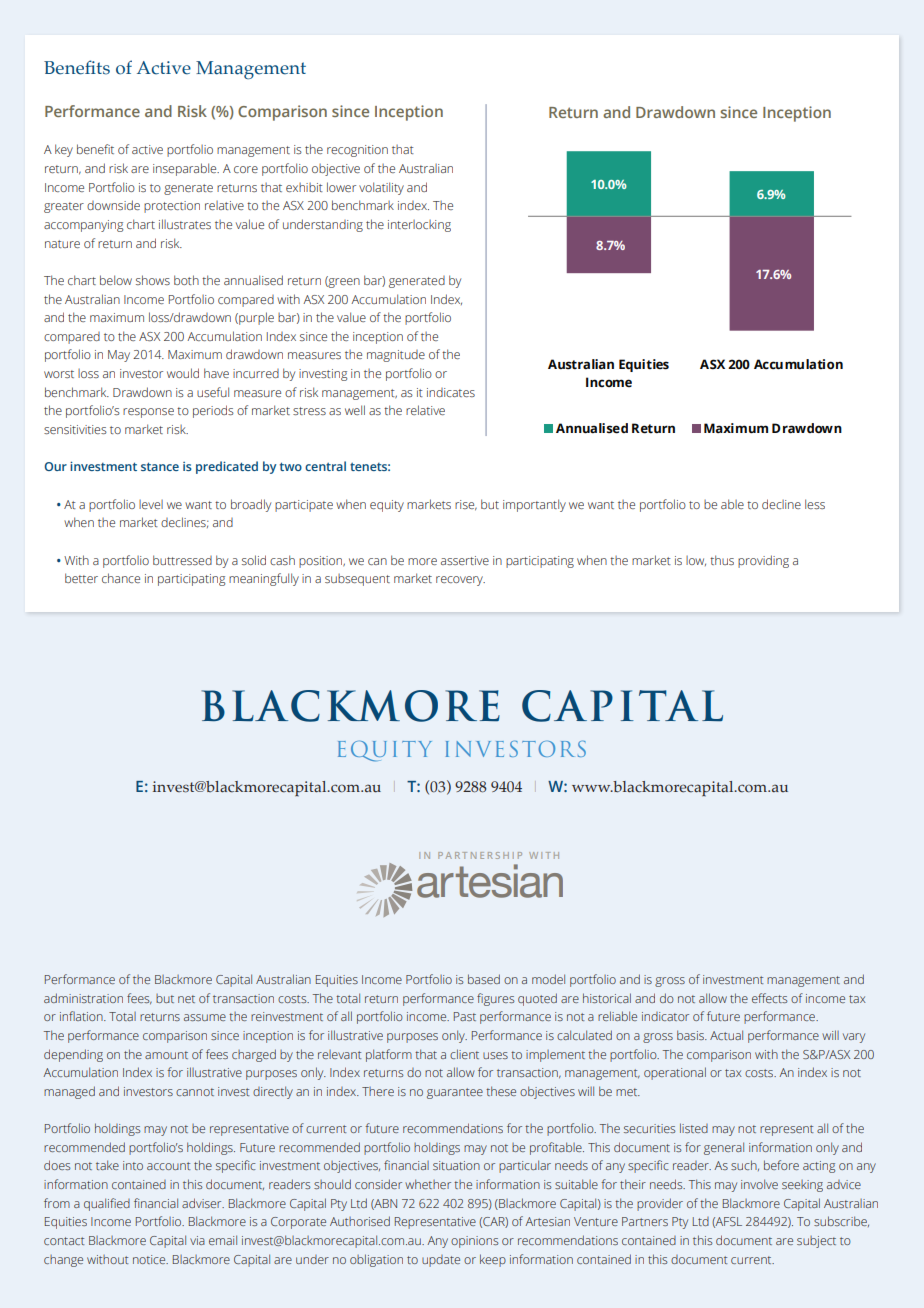  Describe the element at coordinates (816, 1242) in the screenshot. I see `subject` at that location.
